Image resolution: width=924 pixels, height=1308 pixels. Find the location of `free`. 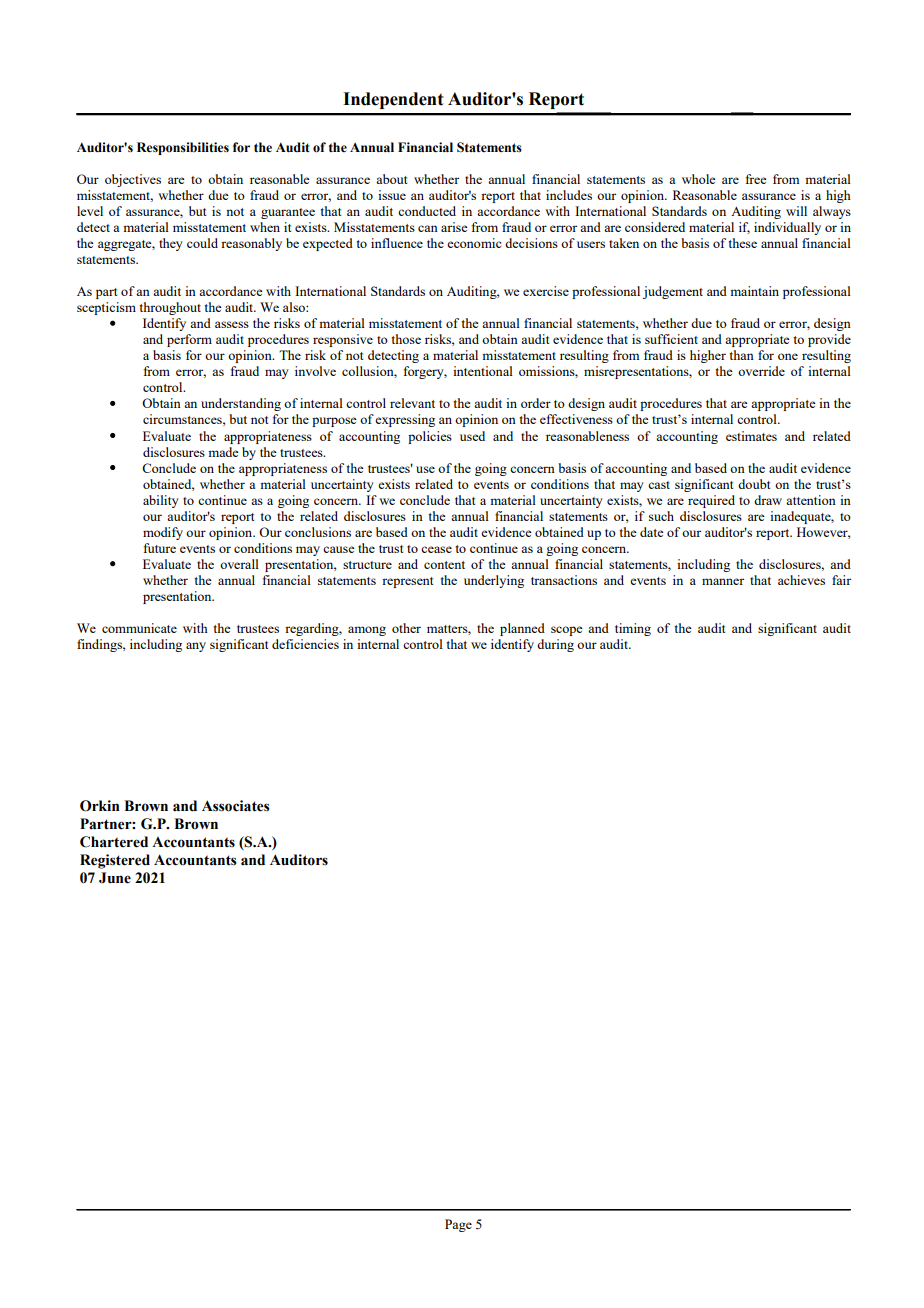

free is located at coordinates (756, 179).
